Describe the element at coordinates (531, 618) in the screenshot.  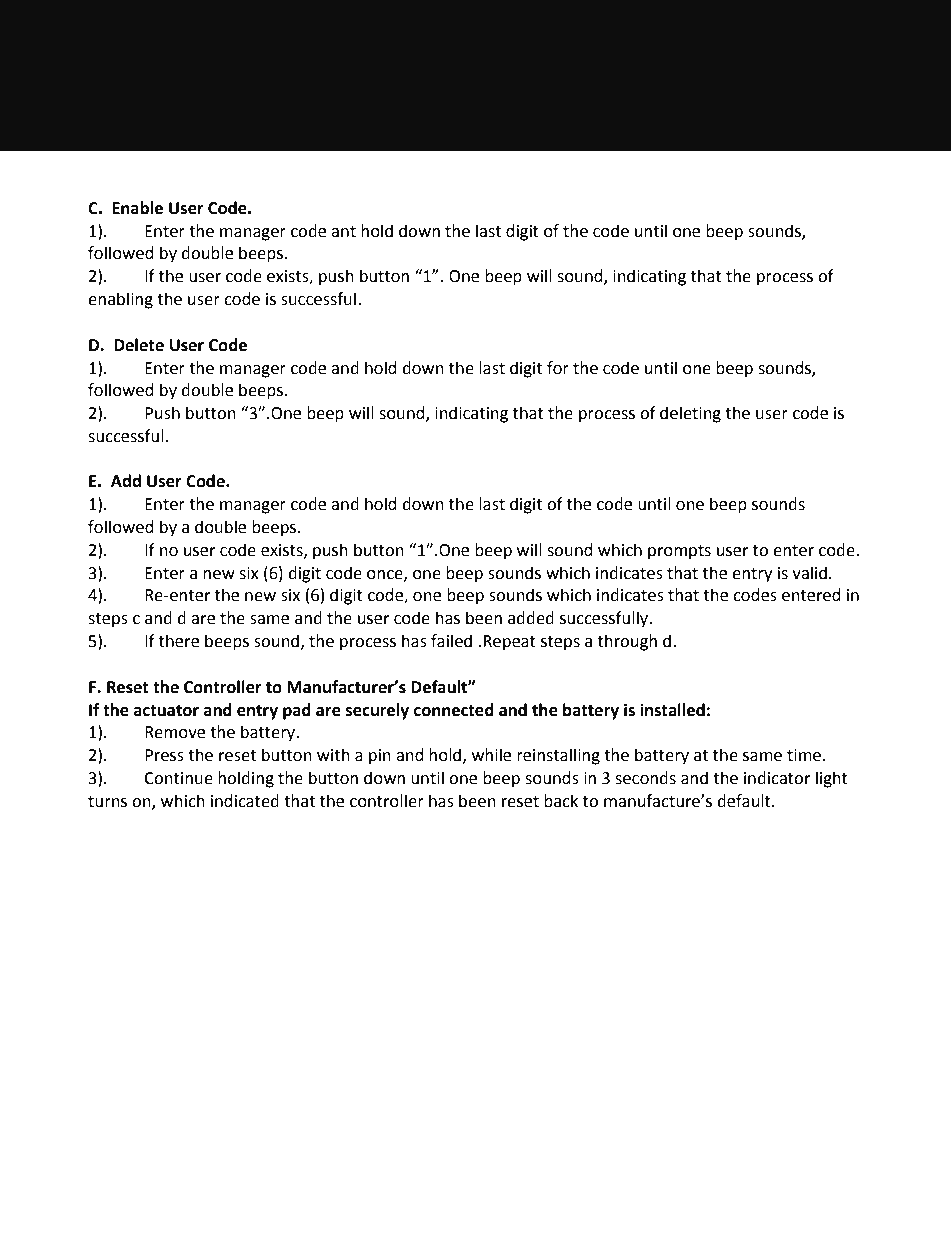
I see `added` at that location.
